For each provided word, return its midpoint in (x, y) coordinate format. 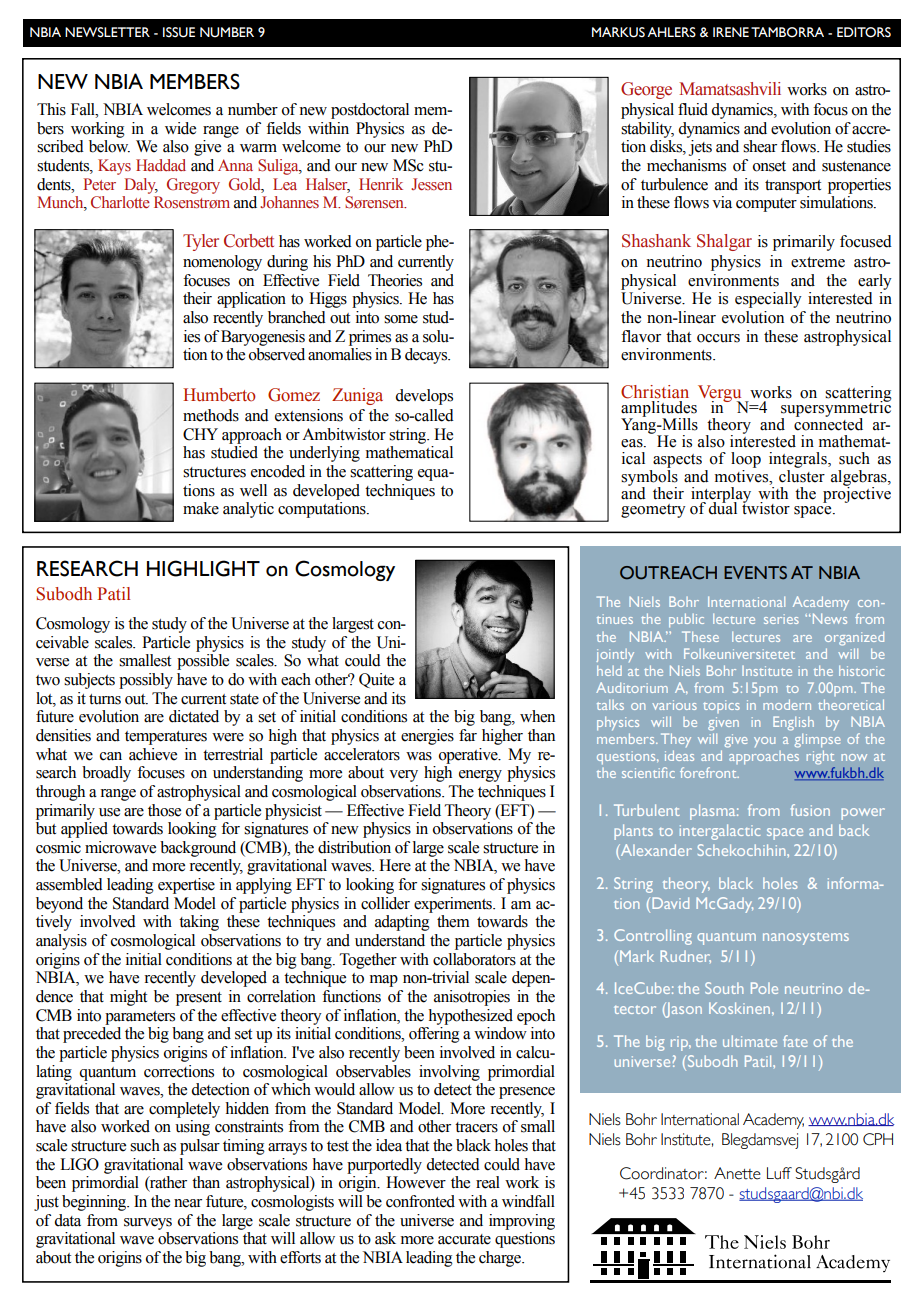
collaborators (474, 959)
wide (180, 128)
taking (199, 923)
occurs (718, 338)
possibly (146, 681)
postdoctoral (370, 111)
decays (427, 356)
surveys (148, 1224)
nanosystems (806, 938)
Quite (376, 680)
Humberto (219, 395)
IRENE (731, 32)
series (781, 619)
